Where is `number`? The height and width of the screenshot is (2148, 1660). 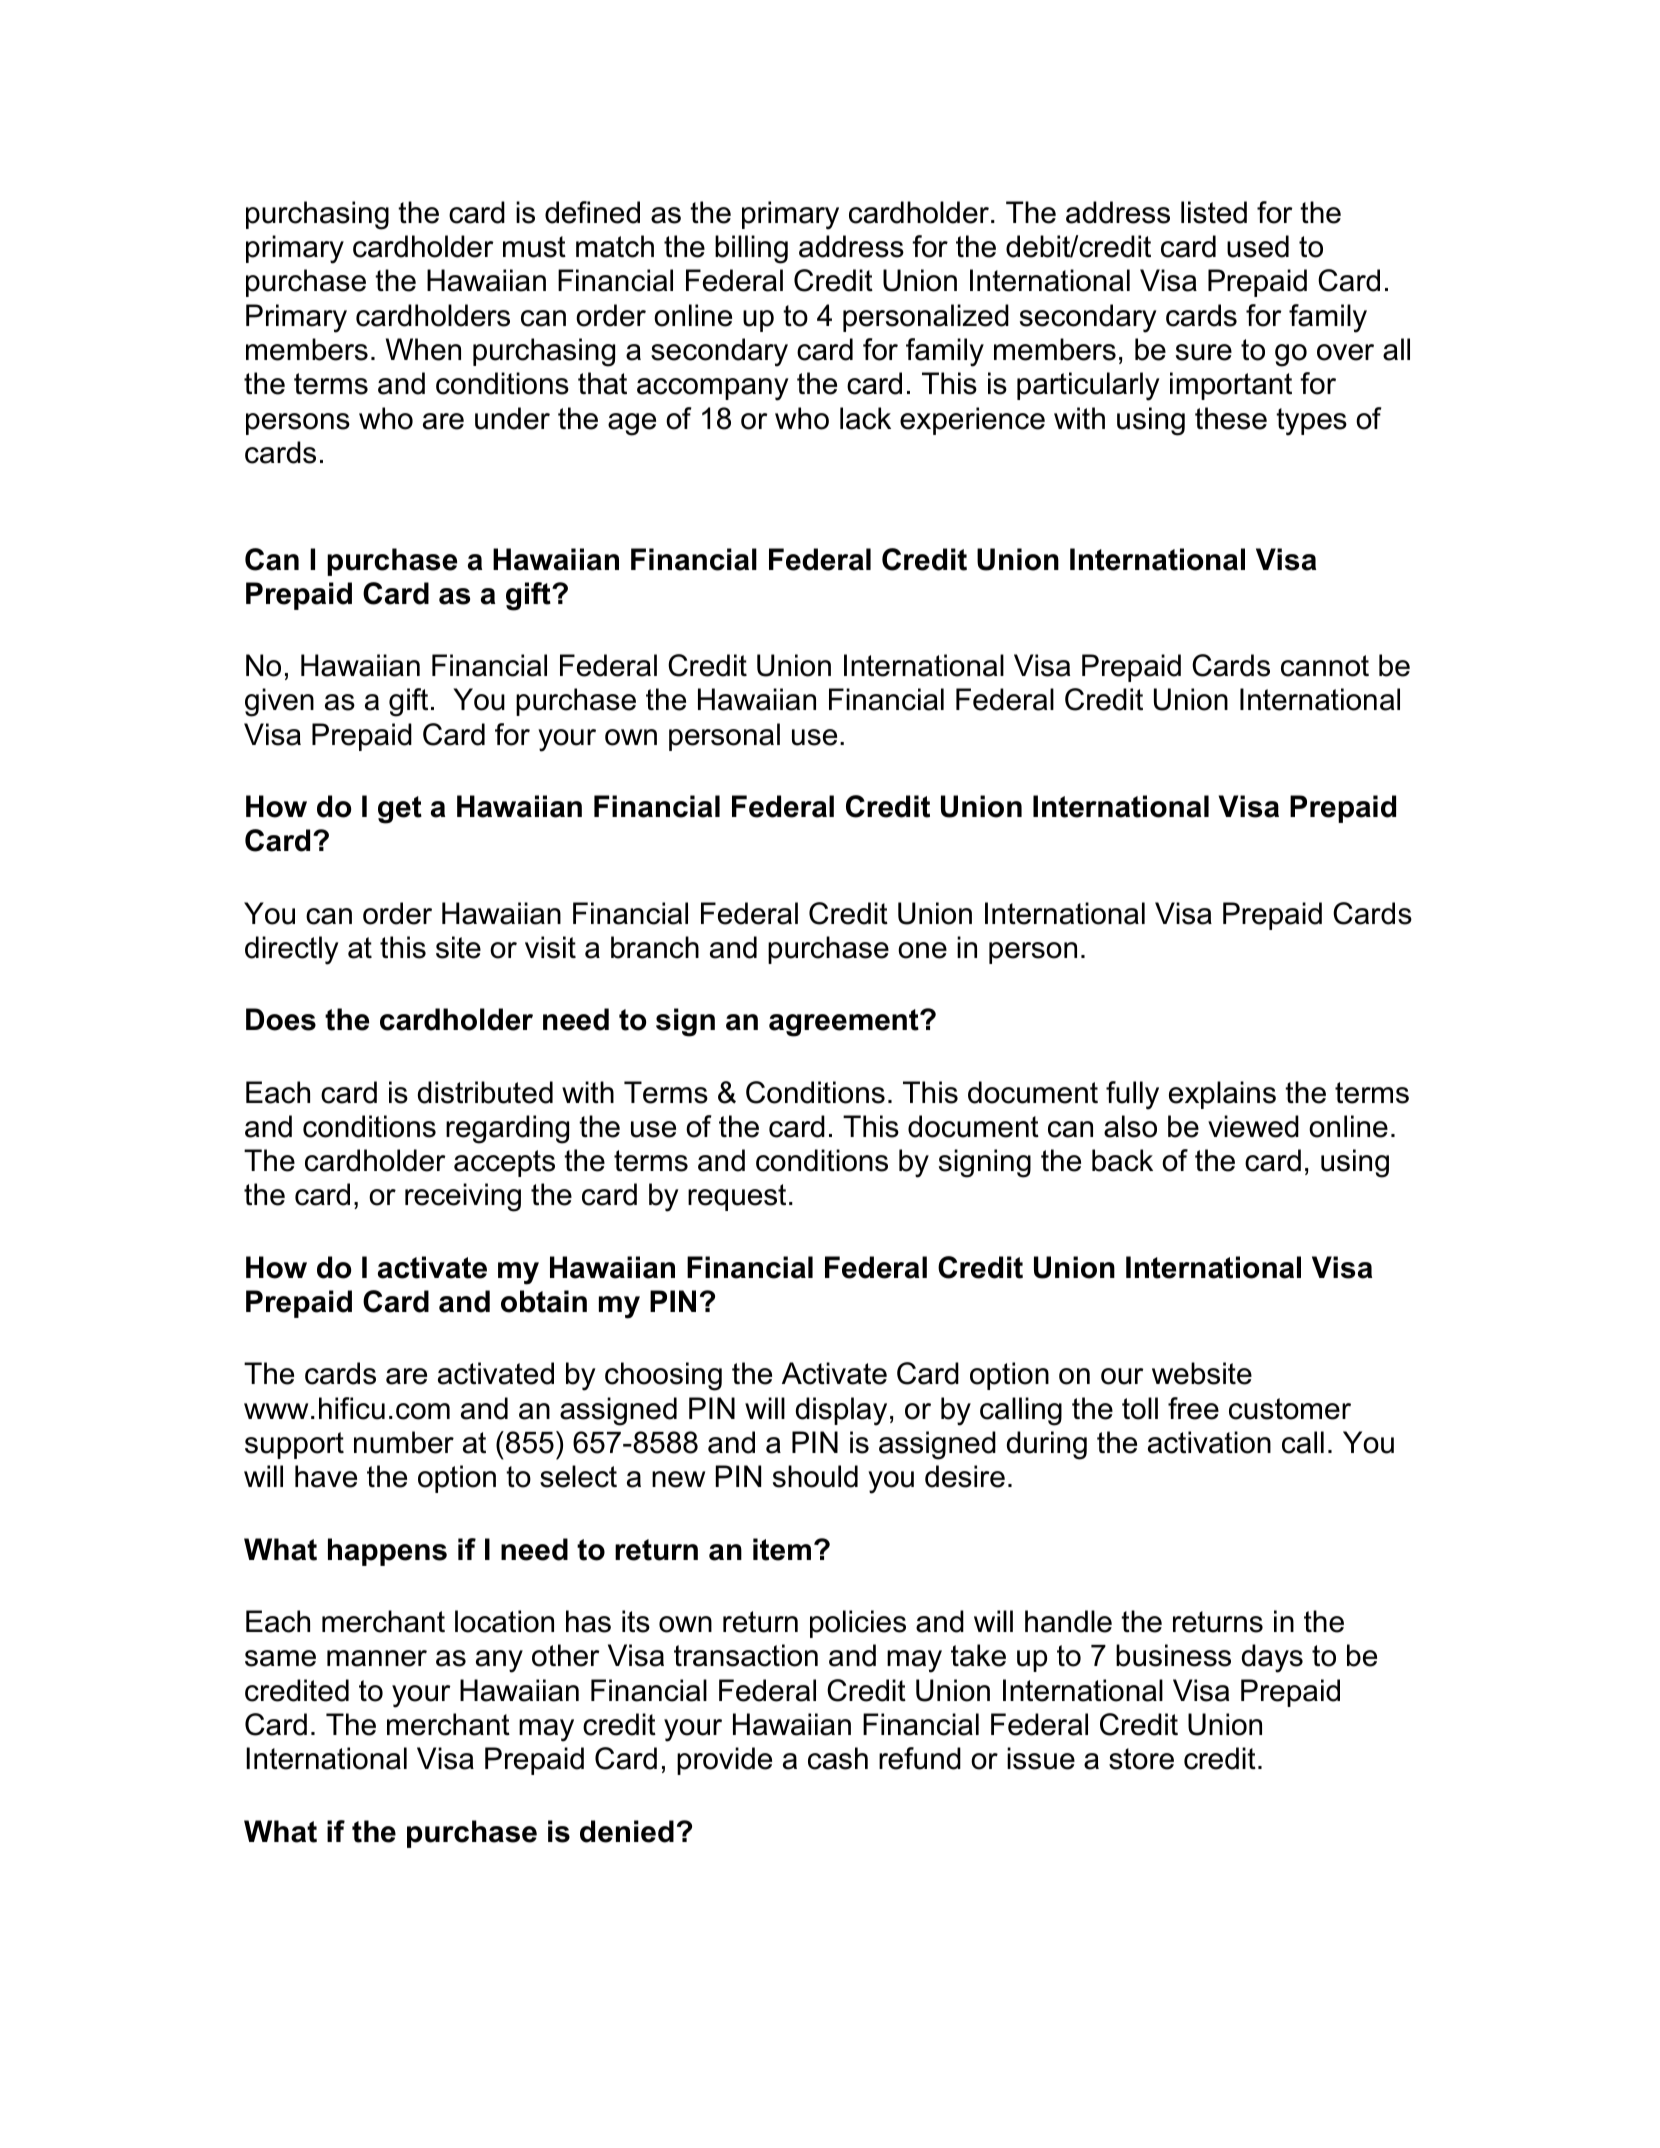
number is located at coordinates (404, 1442).
